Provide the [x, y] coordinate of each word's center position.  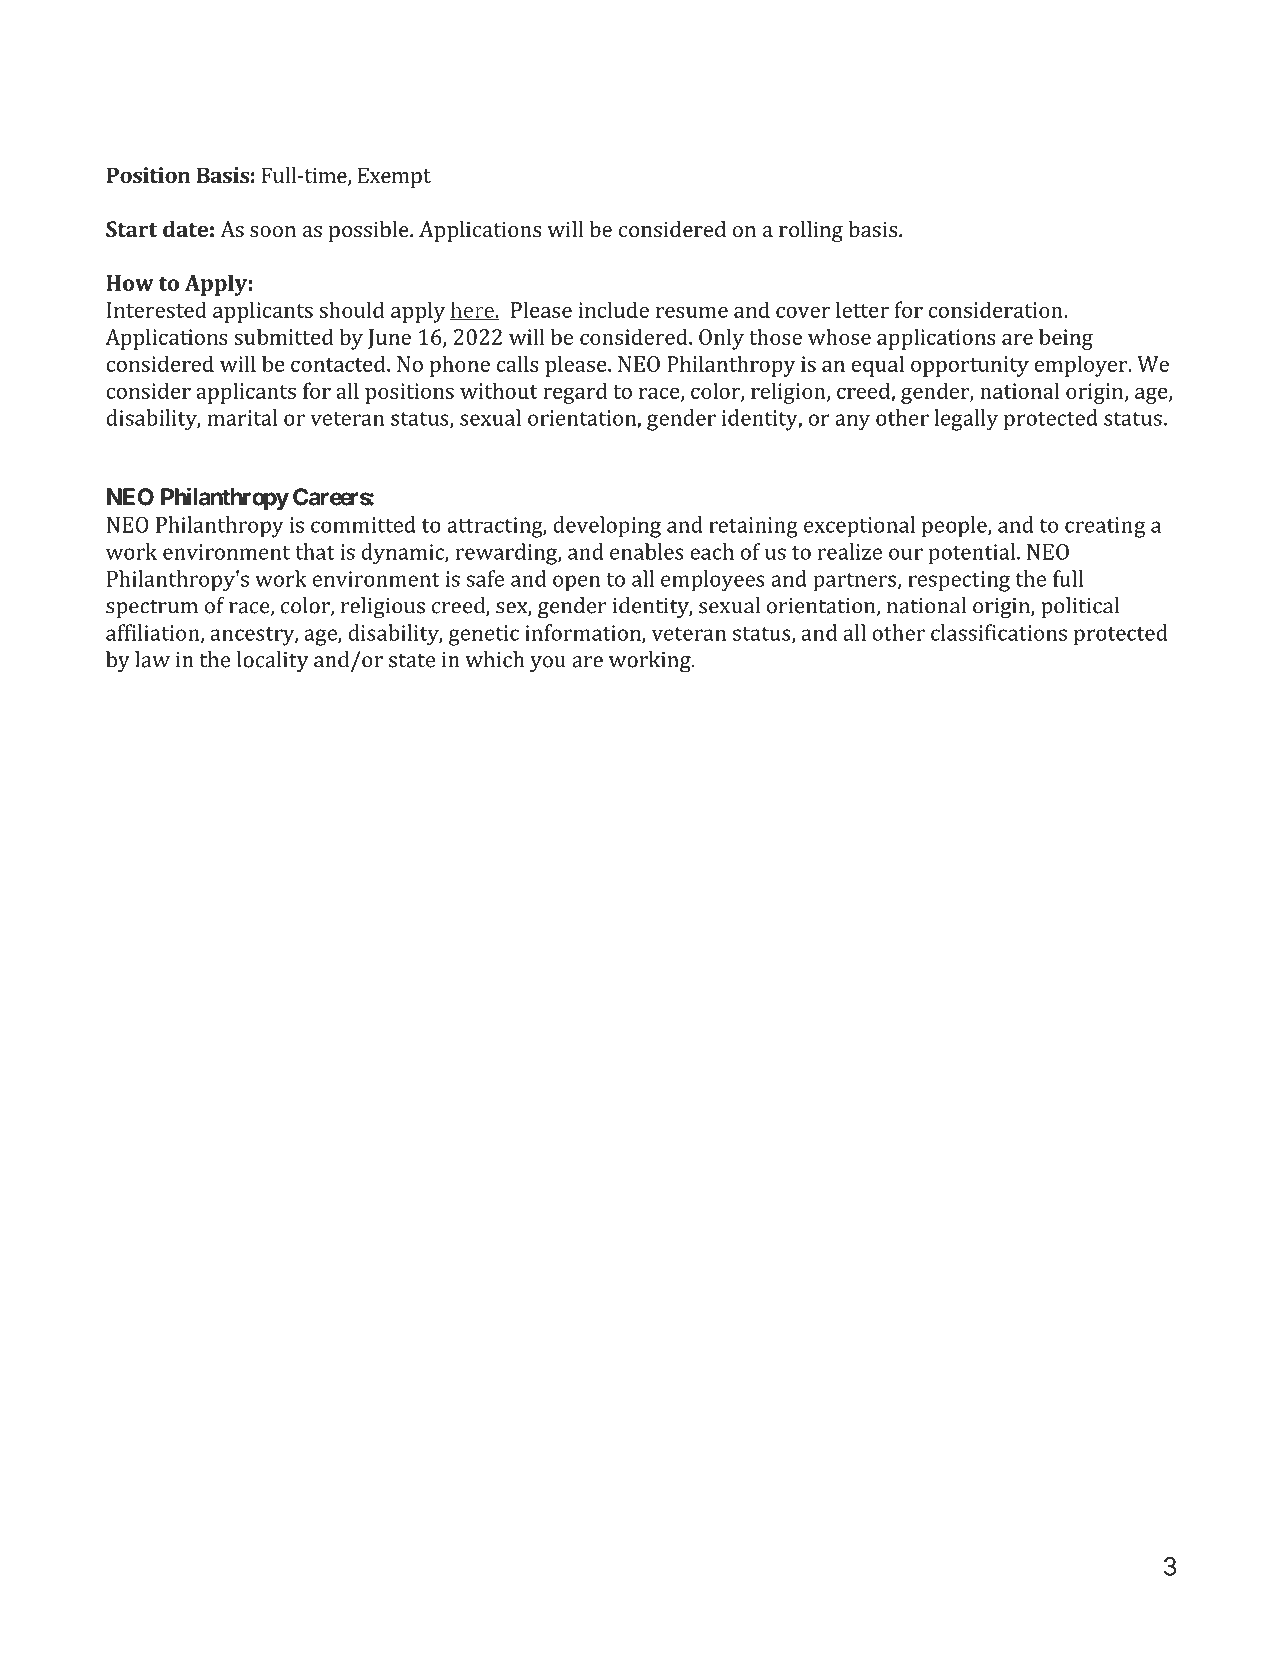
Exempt [394, 177]
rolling [811, 231]
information [584, 633]
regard [575, 393]
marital [242, 417]
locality [273, 661]
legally [966, 420]
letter [862, 309]
